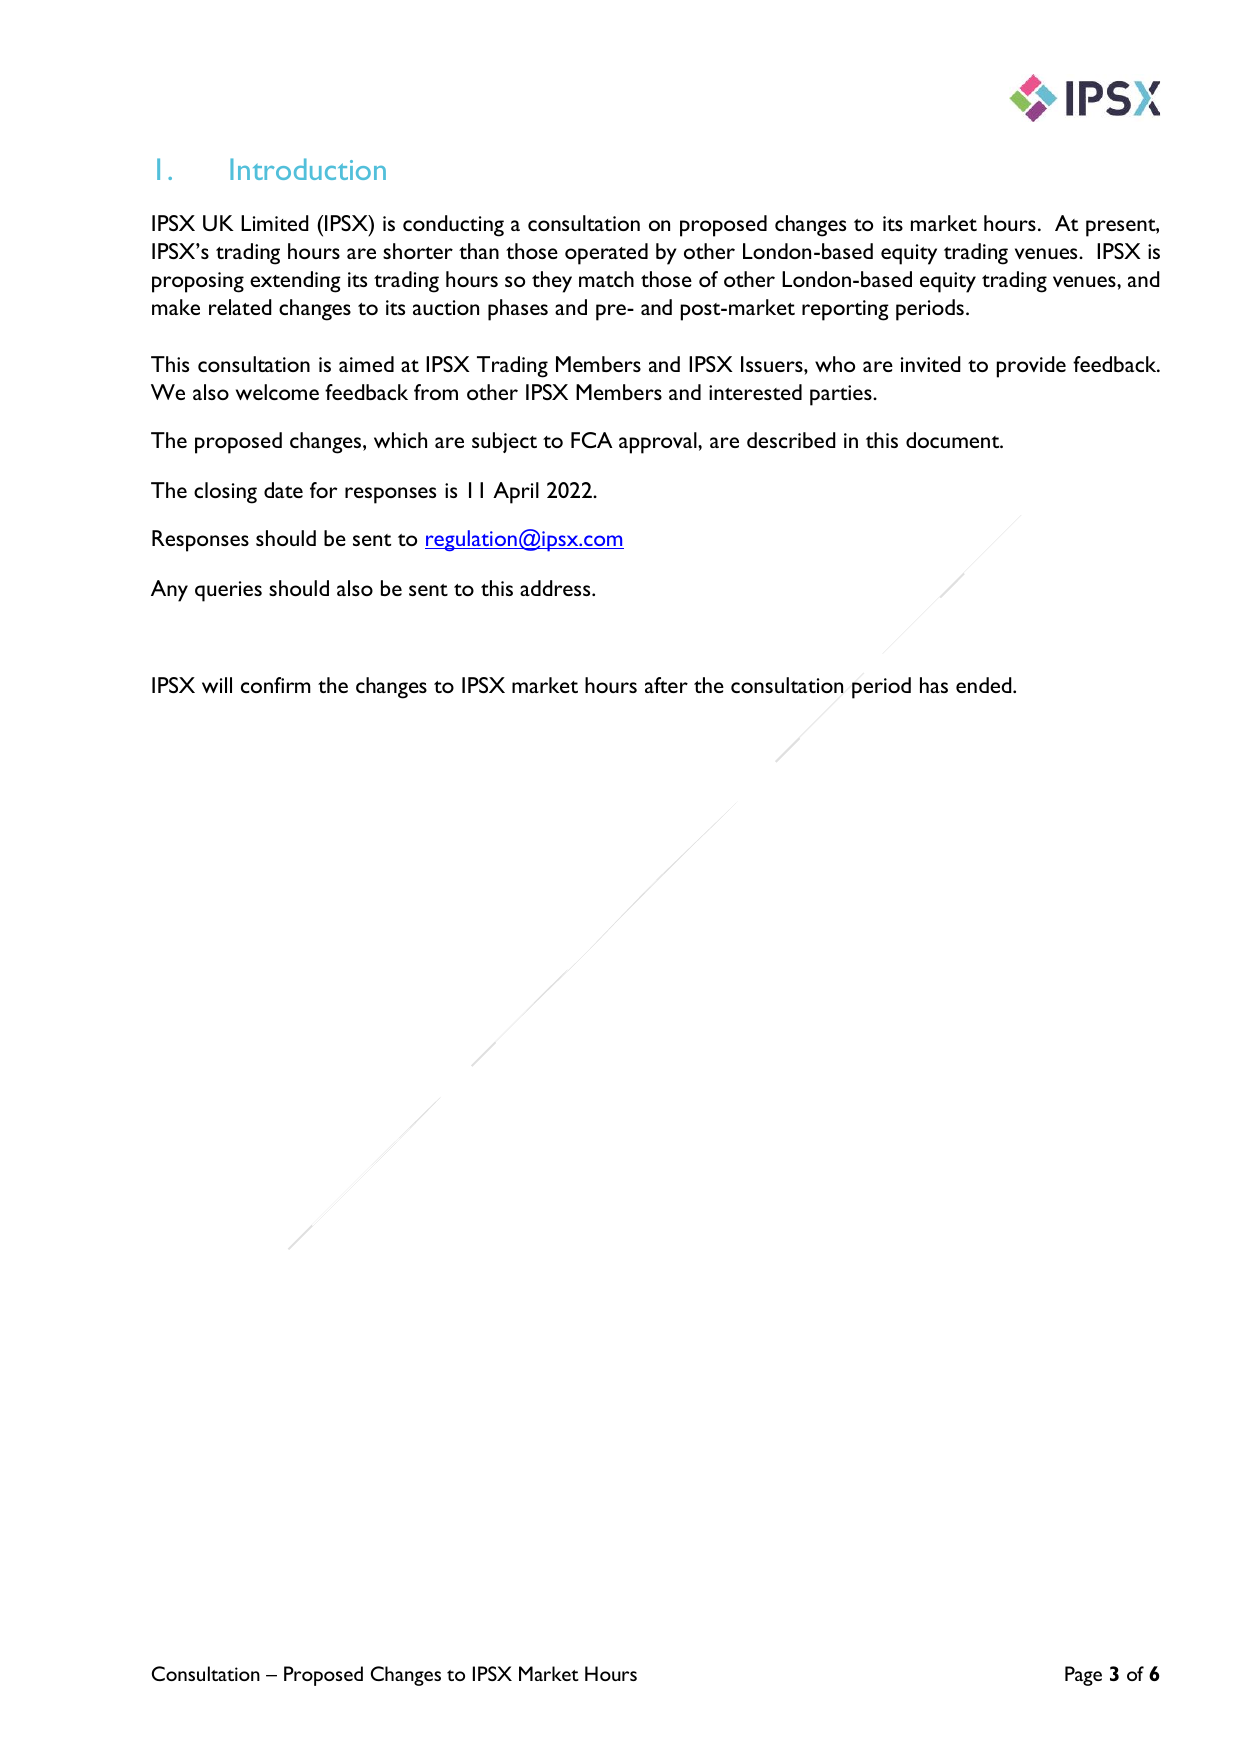 The image size is (1246, 1763). What do you see at coordinates (606, 254) in the screenshot?
I see `operated` at bounding box center [606, 254].
